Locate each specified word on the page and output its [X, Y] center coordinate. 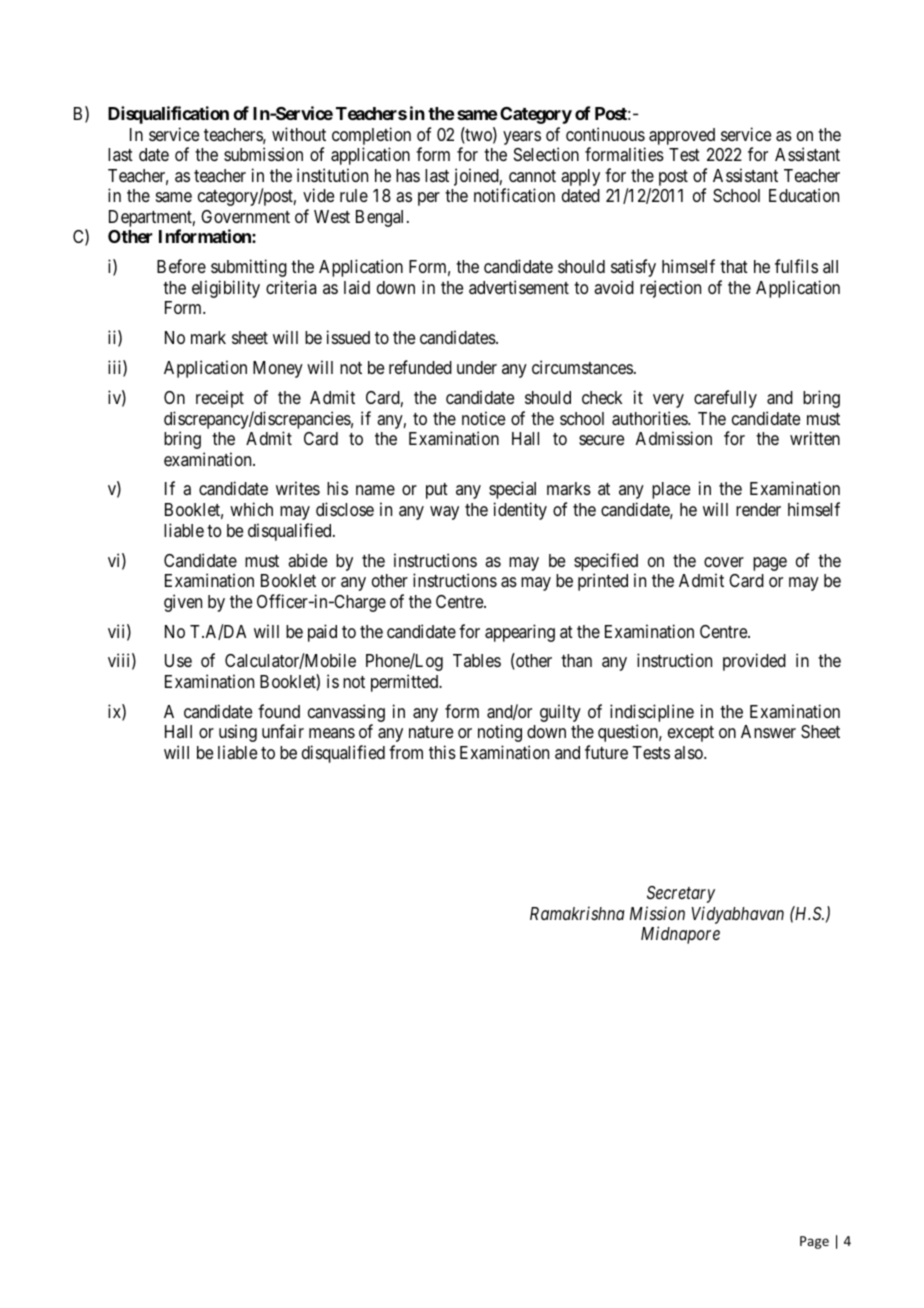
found [279, 711]
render [758, 509]
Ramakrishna [577, 913]
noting [500, 733]
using [238, 733]
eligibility [226, 289]
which [251, 509]
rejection [670, 289]
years [522, 138]
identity [520, 511]
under [477, 367]
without [299, 134]
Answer [768, 731]
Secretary [681, 894]
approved [682, 136]
